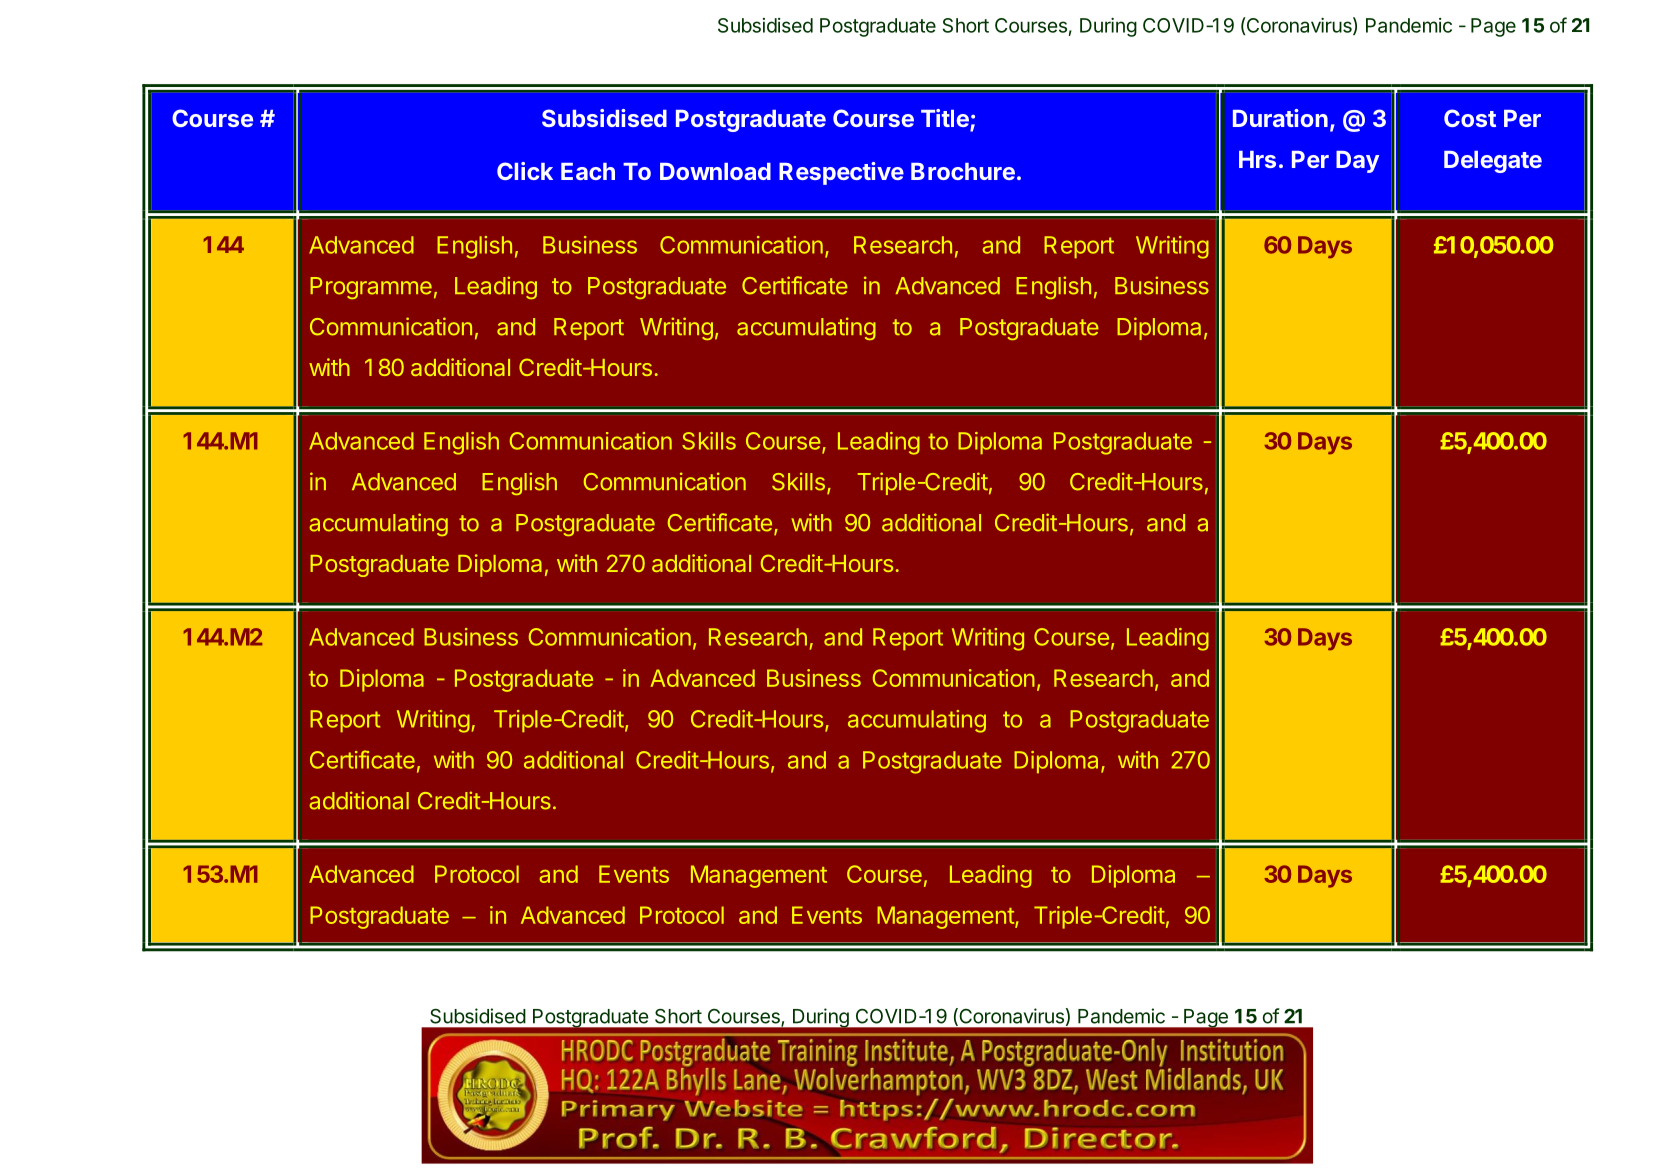 Image resolution: width=1663 pixels, height=1176 pixels. Describe the element at coordinates (946, 119) in the document. I see `Title` at that location.
